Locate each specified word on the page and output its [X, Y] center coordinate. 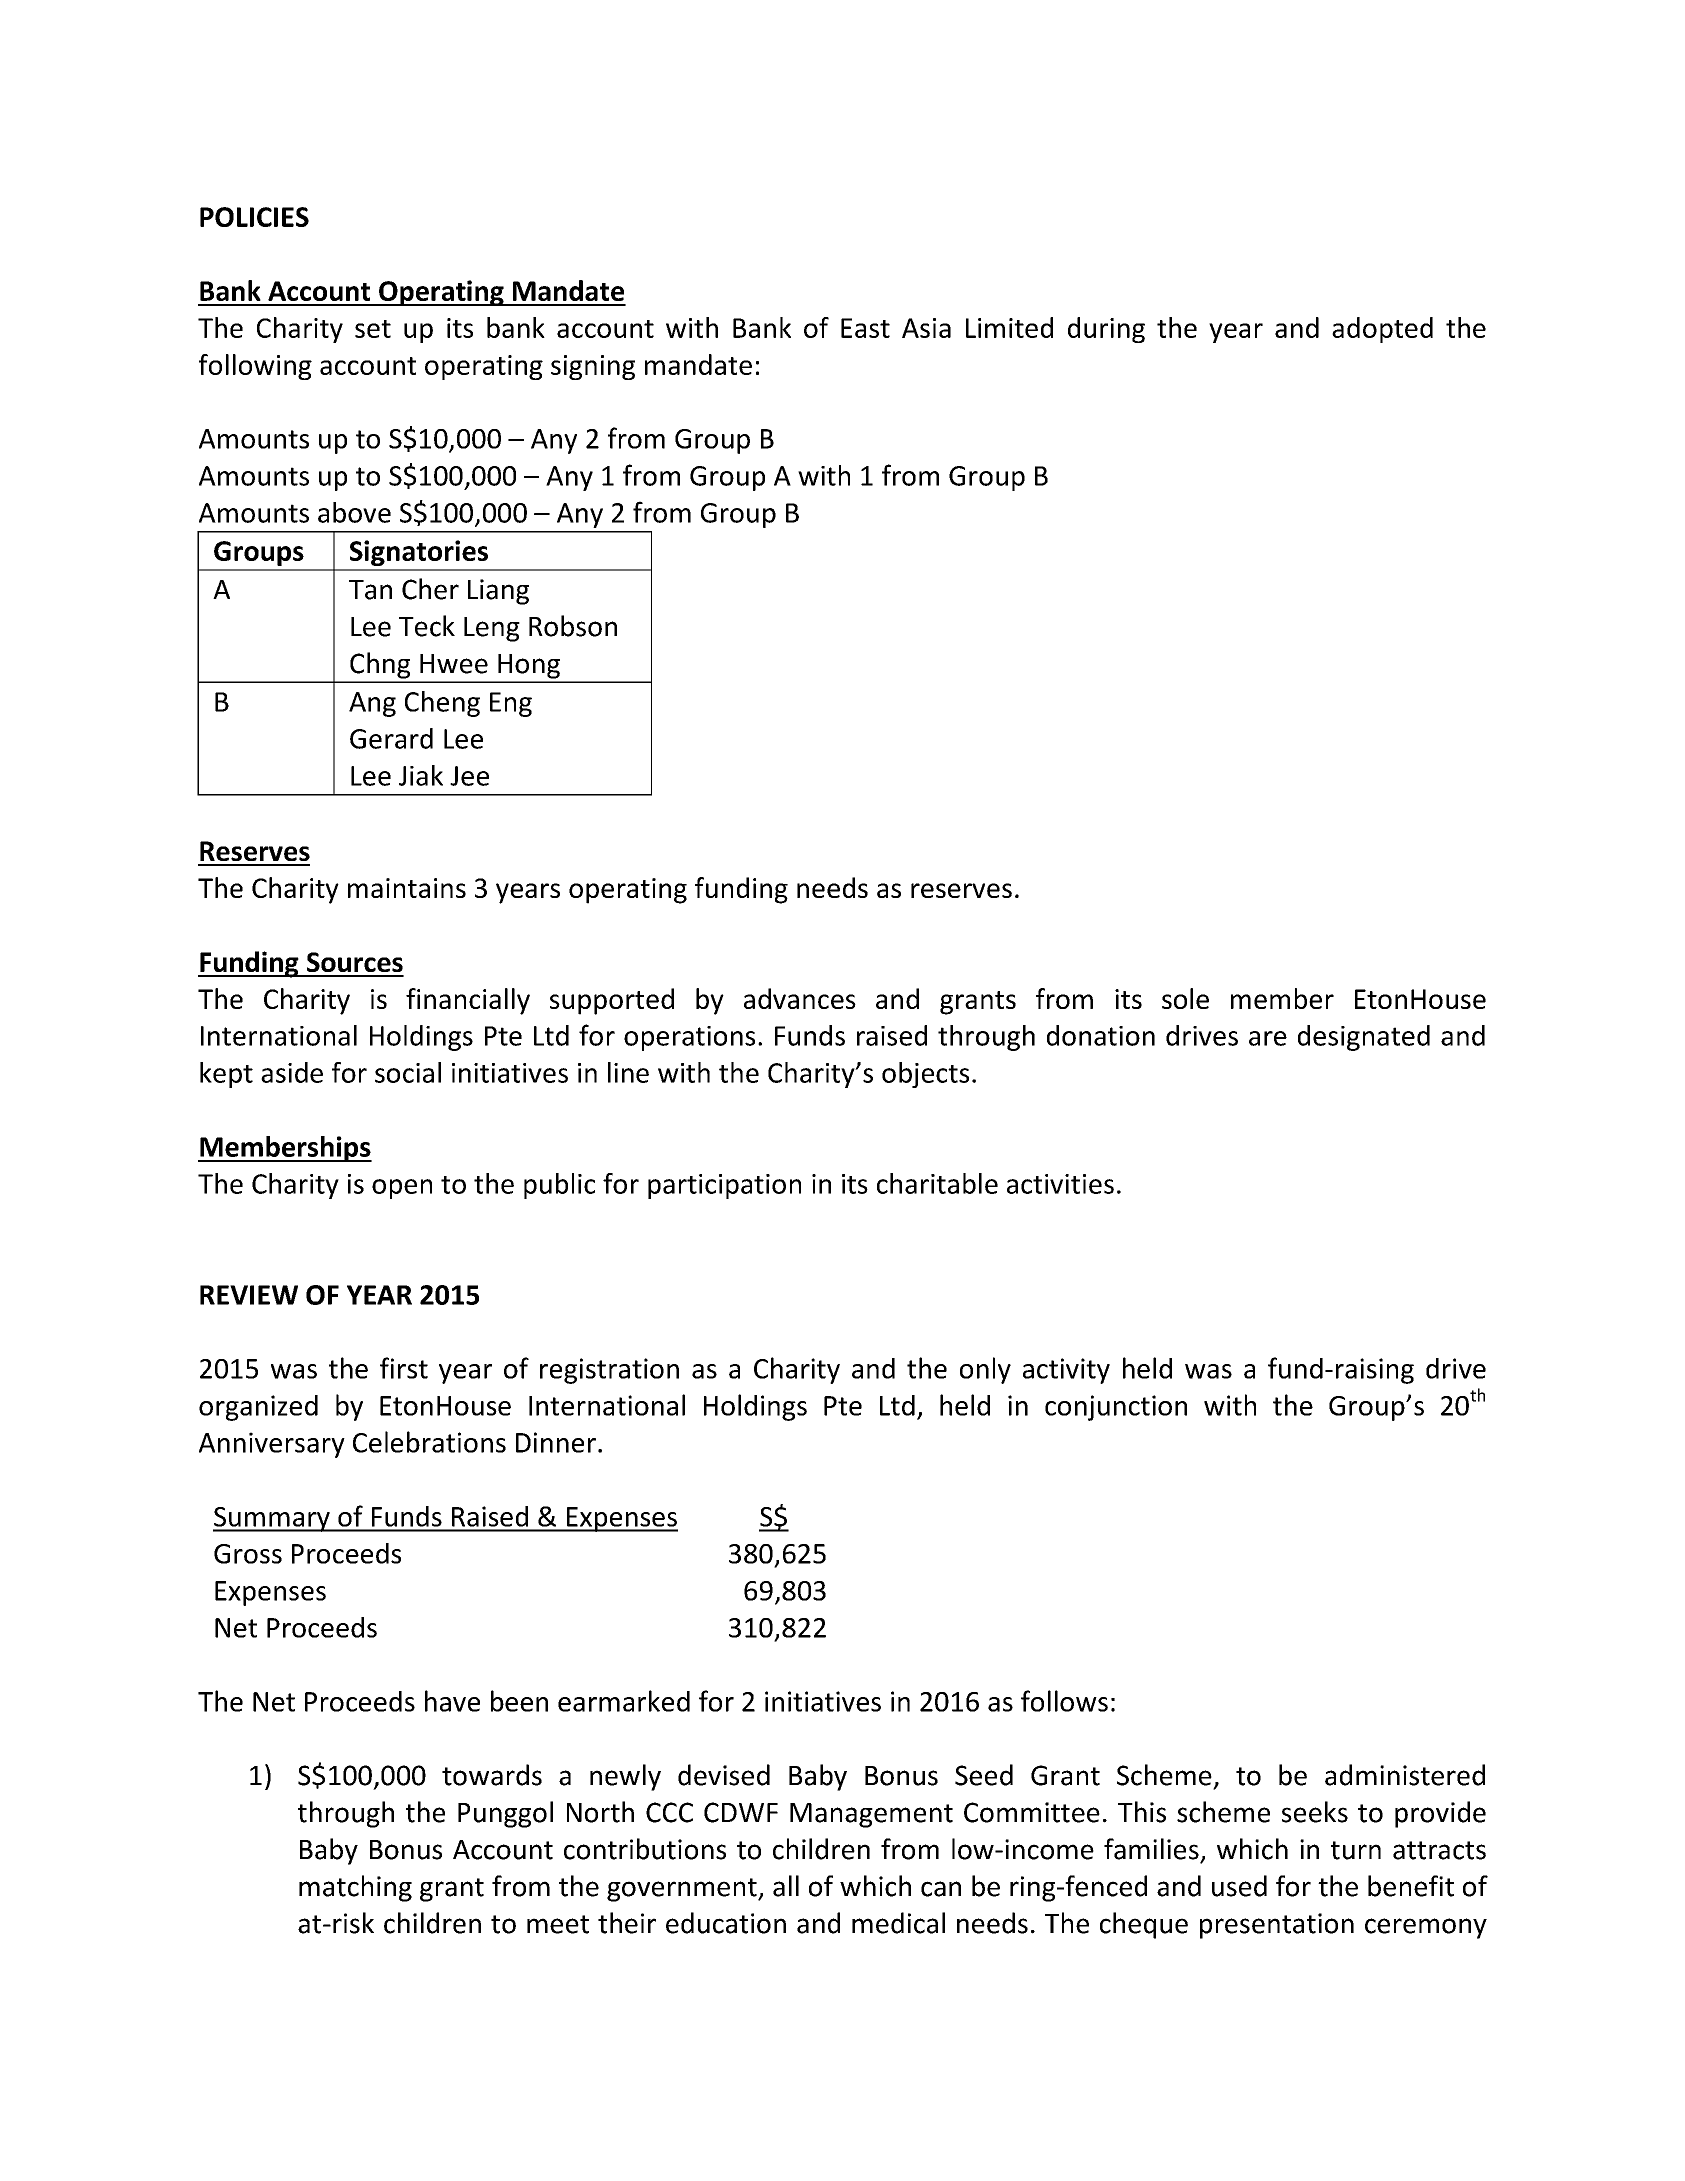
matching [355, 1888]
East [865, 328]
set [373, 329]
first [404, 1368]
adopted [1382, 330]
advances [800, 998]
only [985, 1370]
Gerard [391, 738]
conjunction [1116, 1408]
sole [1185, 998]
